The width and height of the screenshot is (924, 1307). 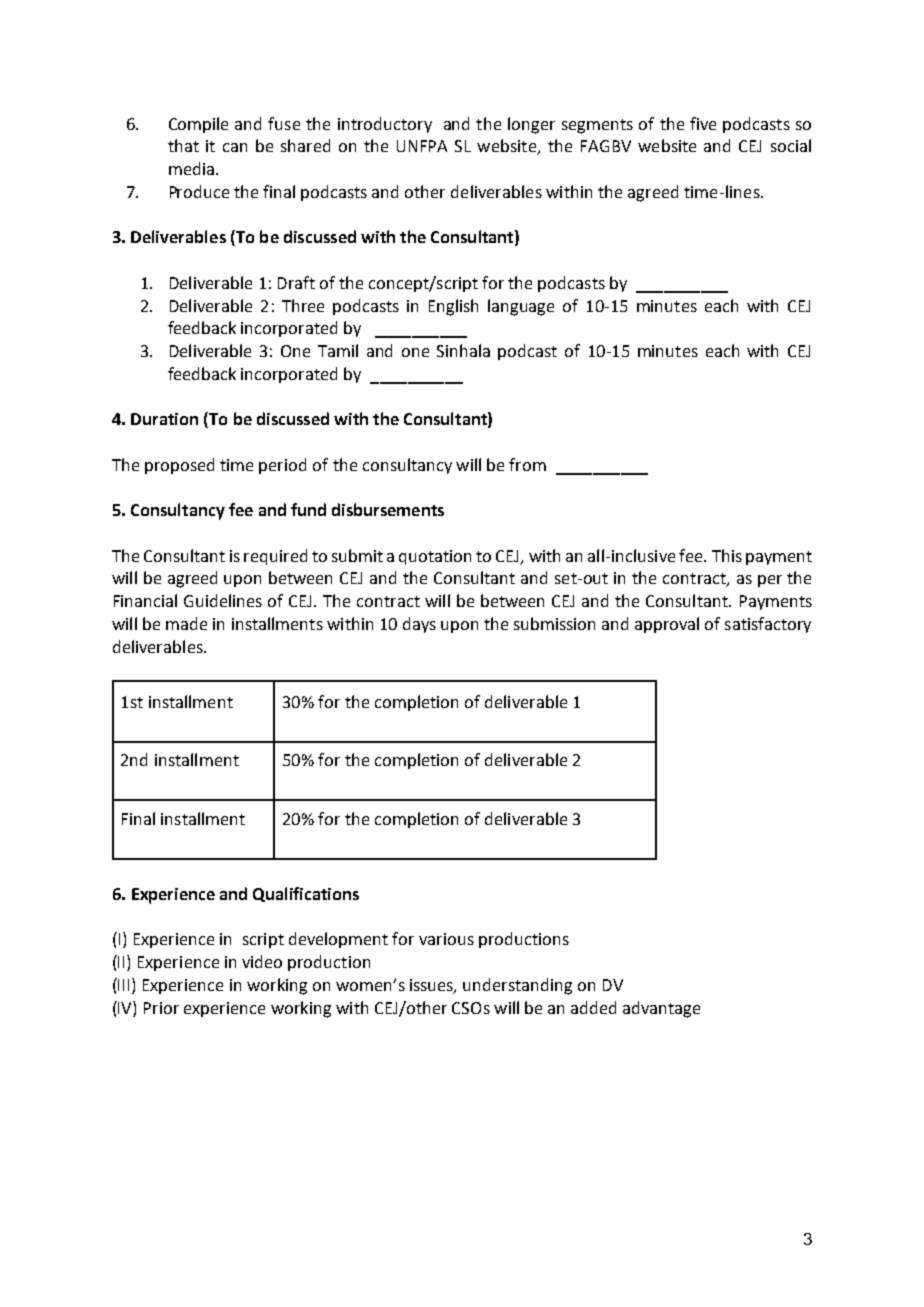 I want to click on Prior, so click(x=161, y=1008).
